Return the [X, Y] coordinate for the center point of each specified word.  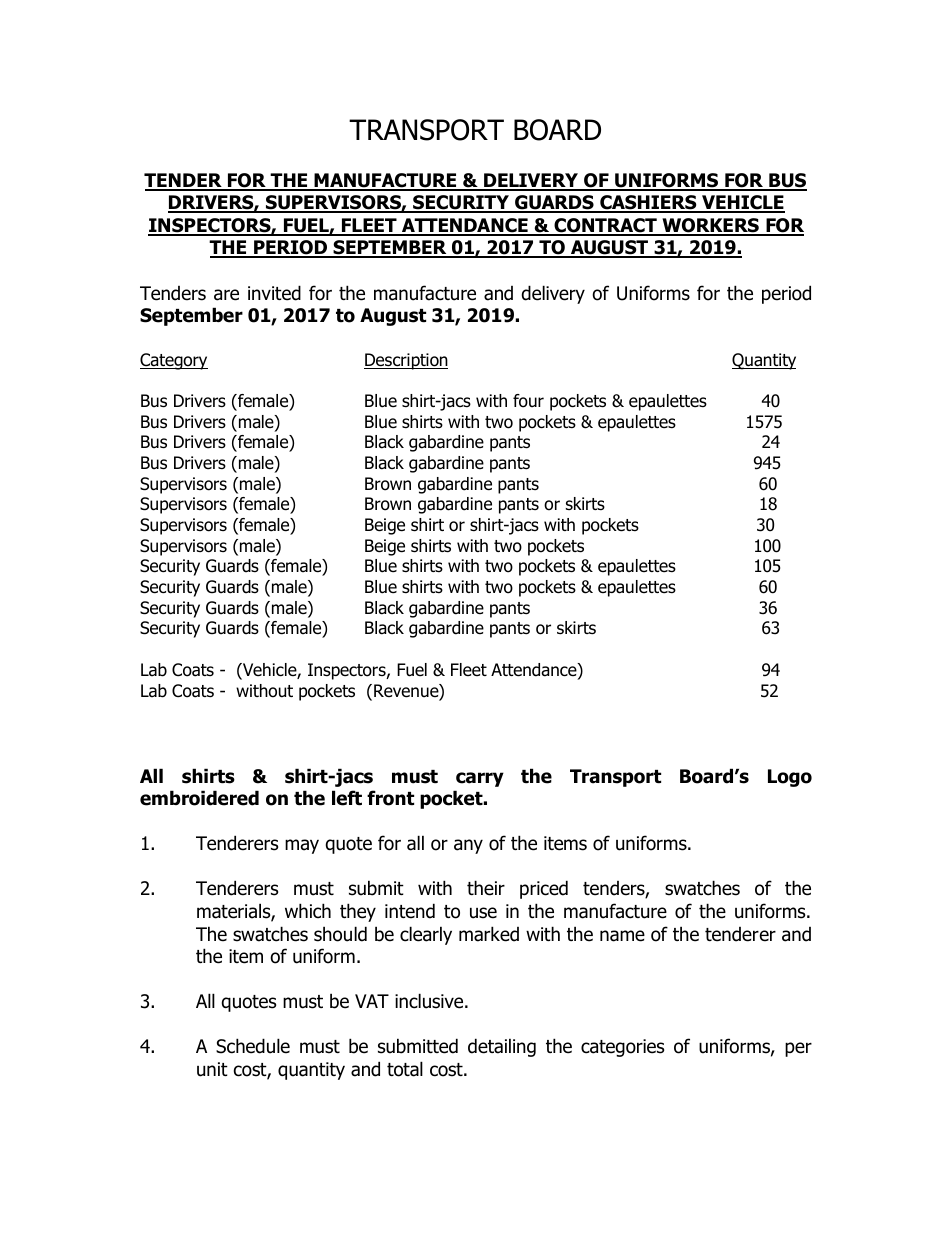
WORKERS [710, 226]
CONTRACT [605, 226]
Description [406, 361]
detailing [502, 1047]
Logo [790, 778]
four [528, 401]
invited [274, 293]
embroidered [199, 798]
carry [480, 779]
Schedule [253, 1046]
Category [174, 361]
